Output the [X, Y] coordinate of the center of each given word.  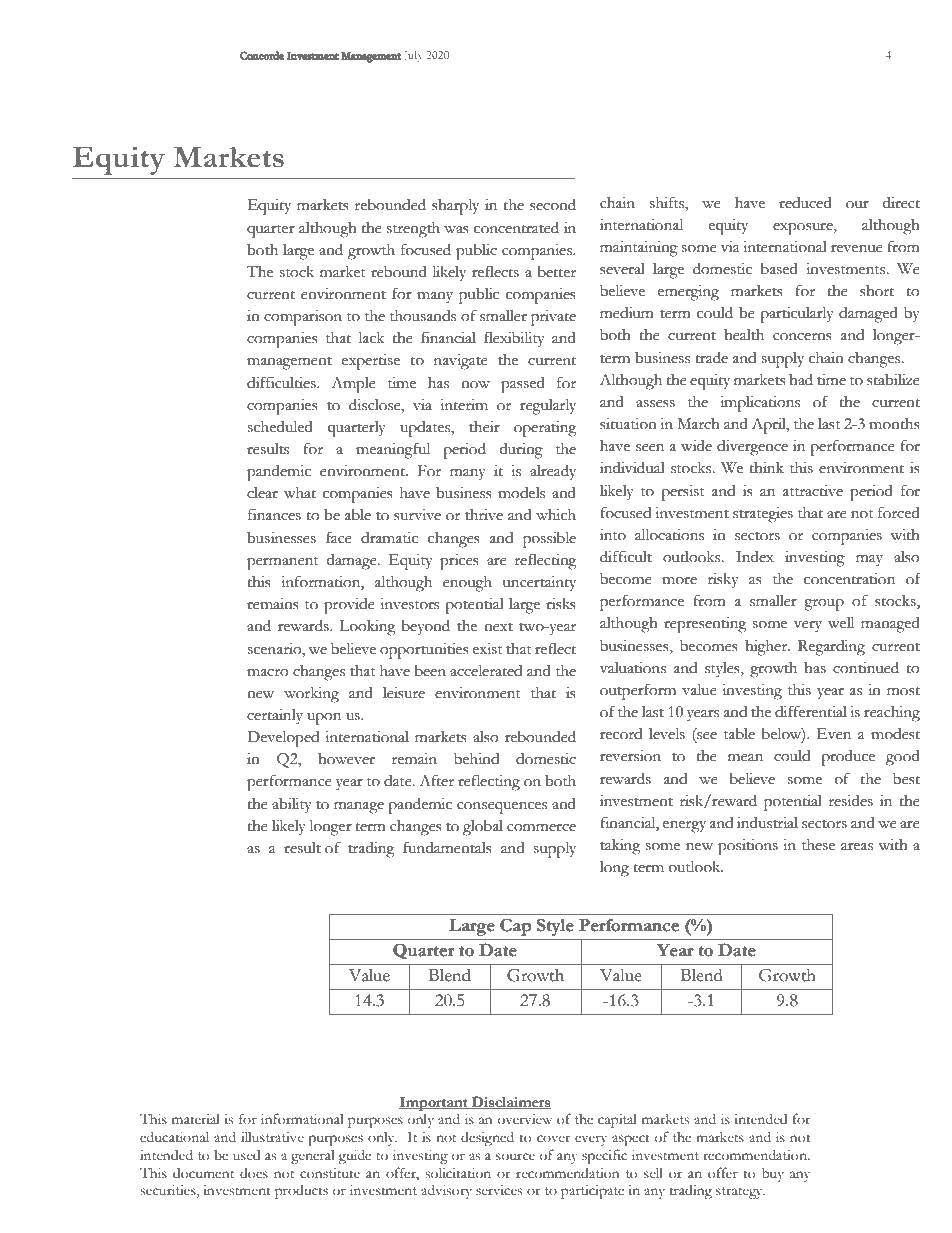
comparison [303, 318]
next [498, 627]
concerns [802, 337]
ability [292, 806]
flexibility [514, 339]
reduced [805, 203]
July [413, 56]
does [254, 1173]
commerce [541, 828]
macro [268, 673]
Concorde [262, 55]
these [818, 845]
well [841, 623]
